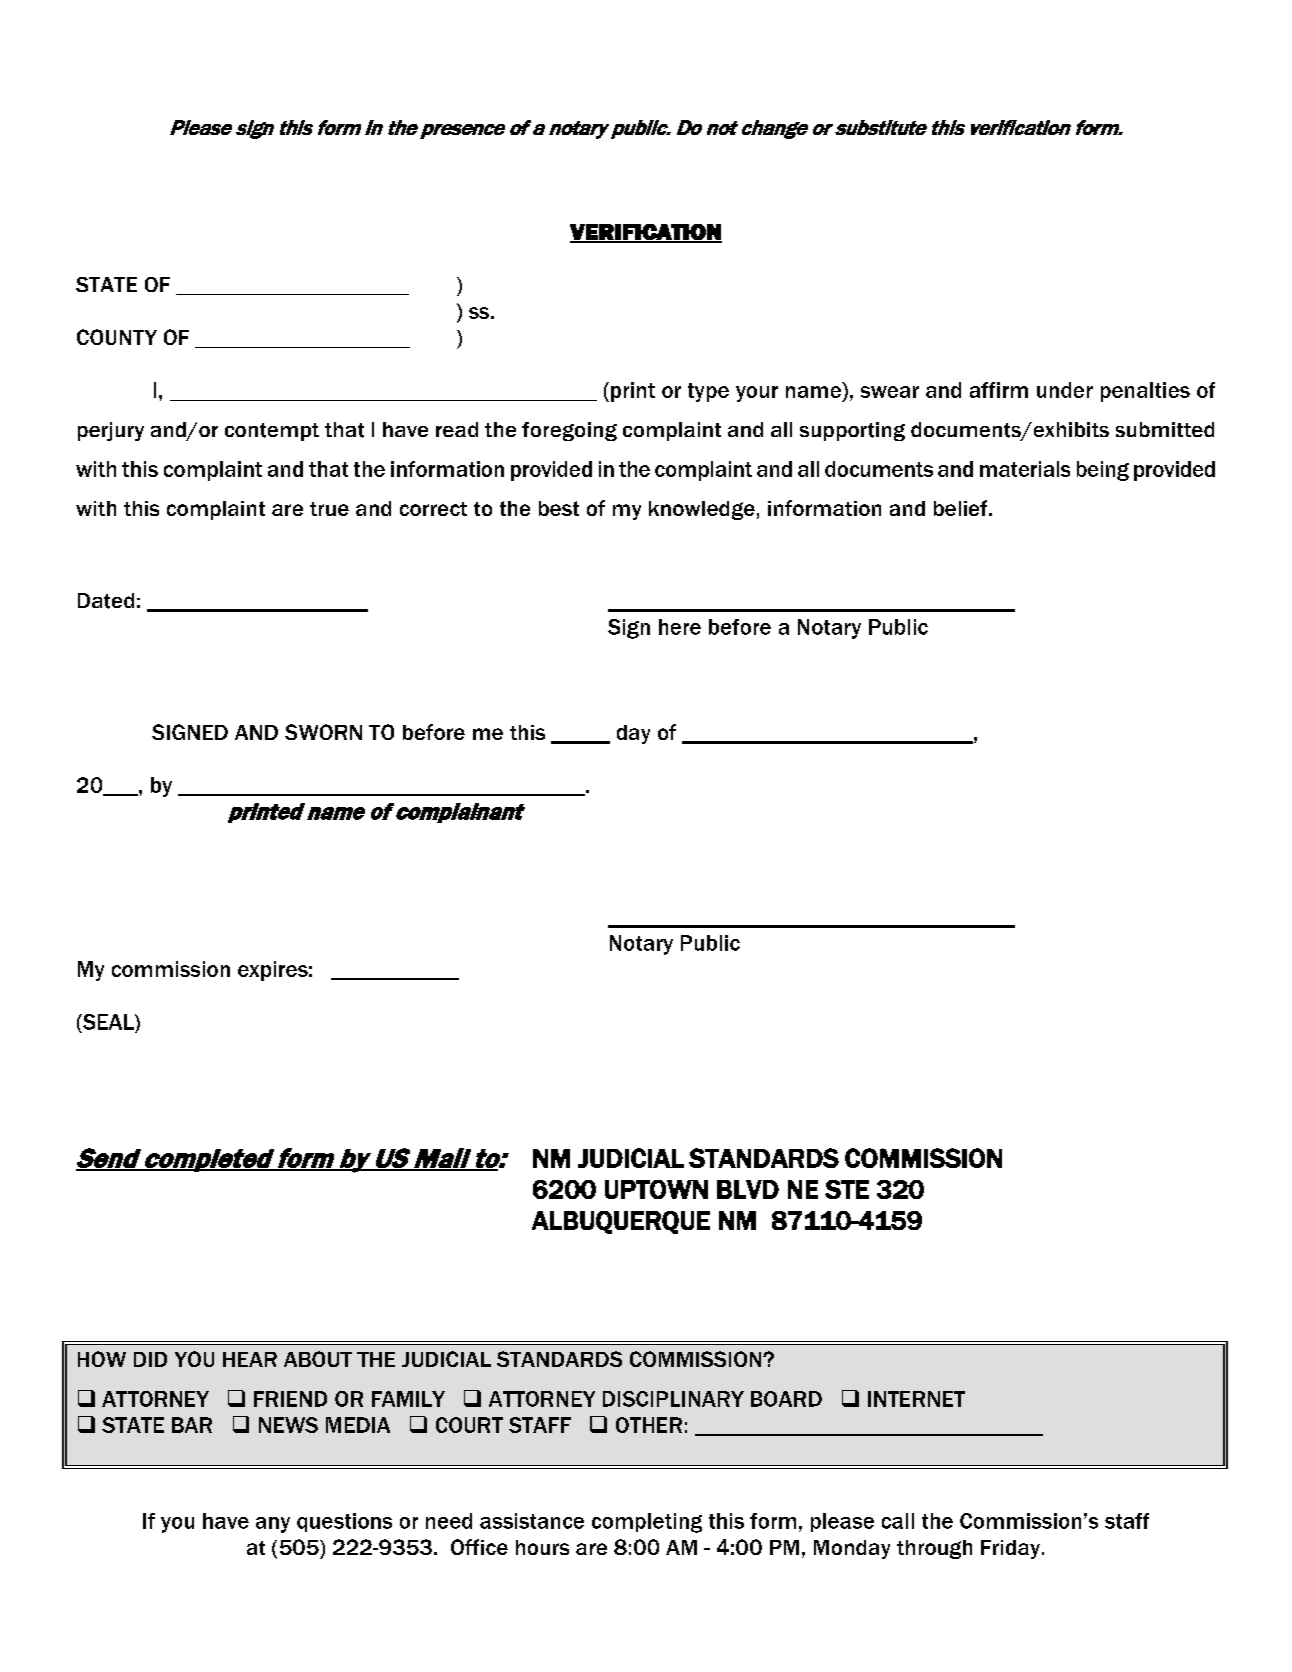 This page has height=1672, width=1292. I want to click on SWORN, so click(323, 732).
